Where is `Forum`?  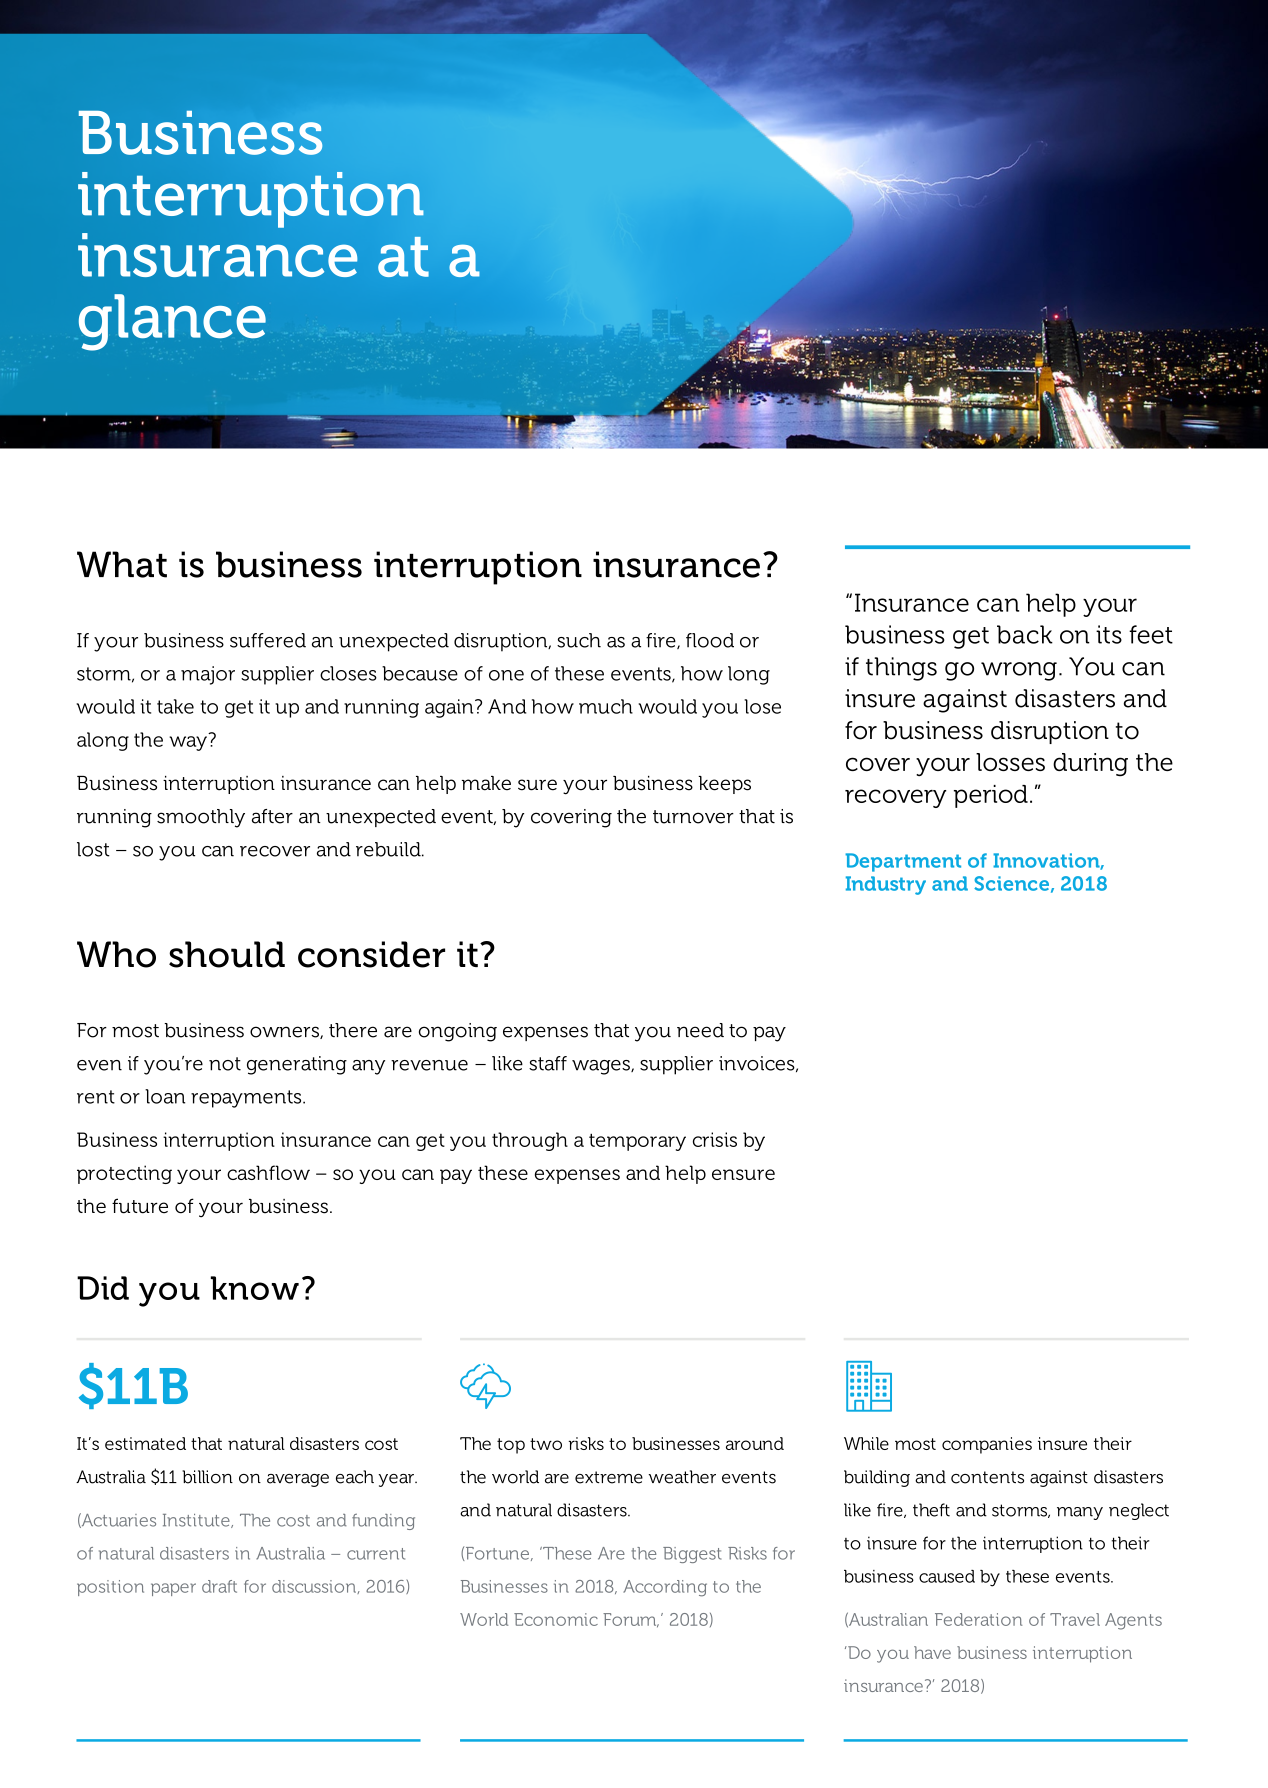 Forum is located at coordinates (631, 1620).
